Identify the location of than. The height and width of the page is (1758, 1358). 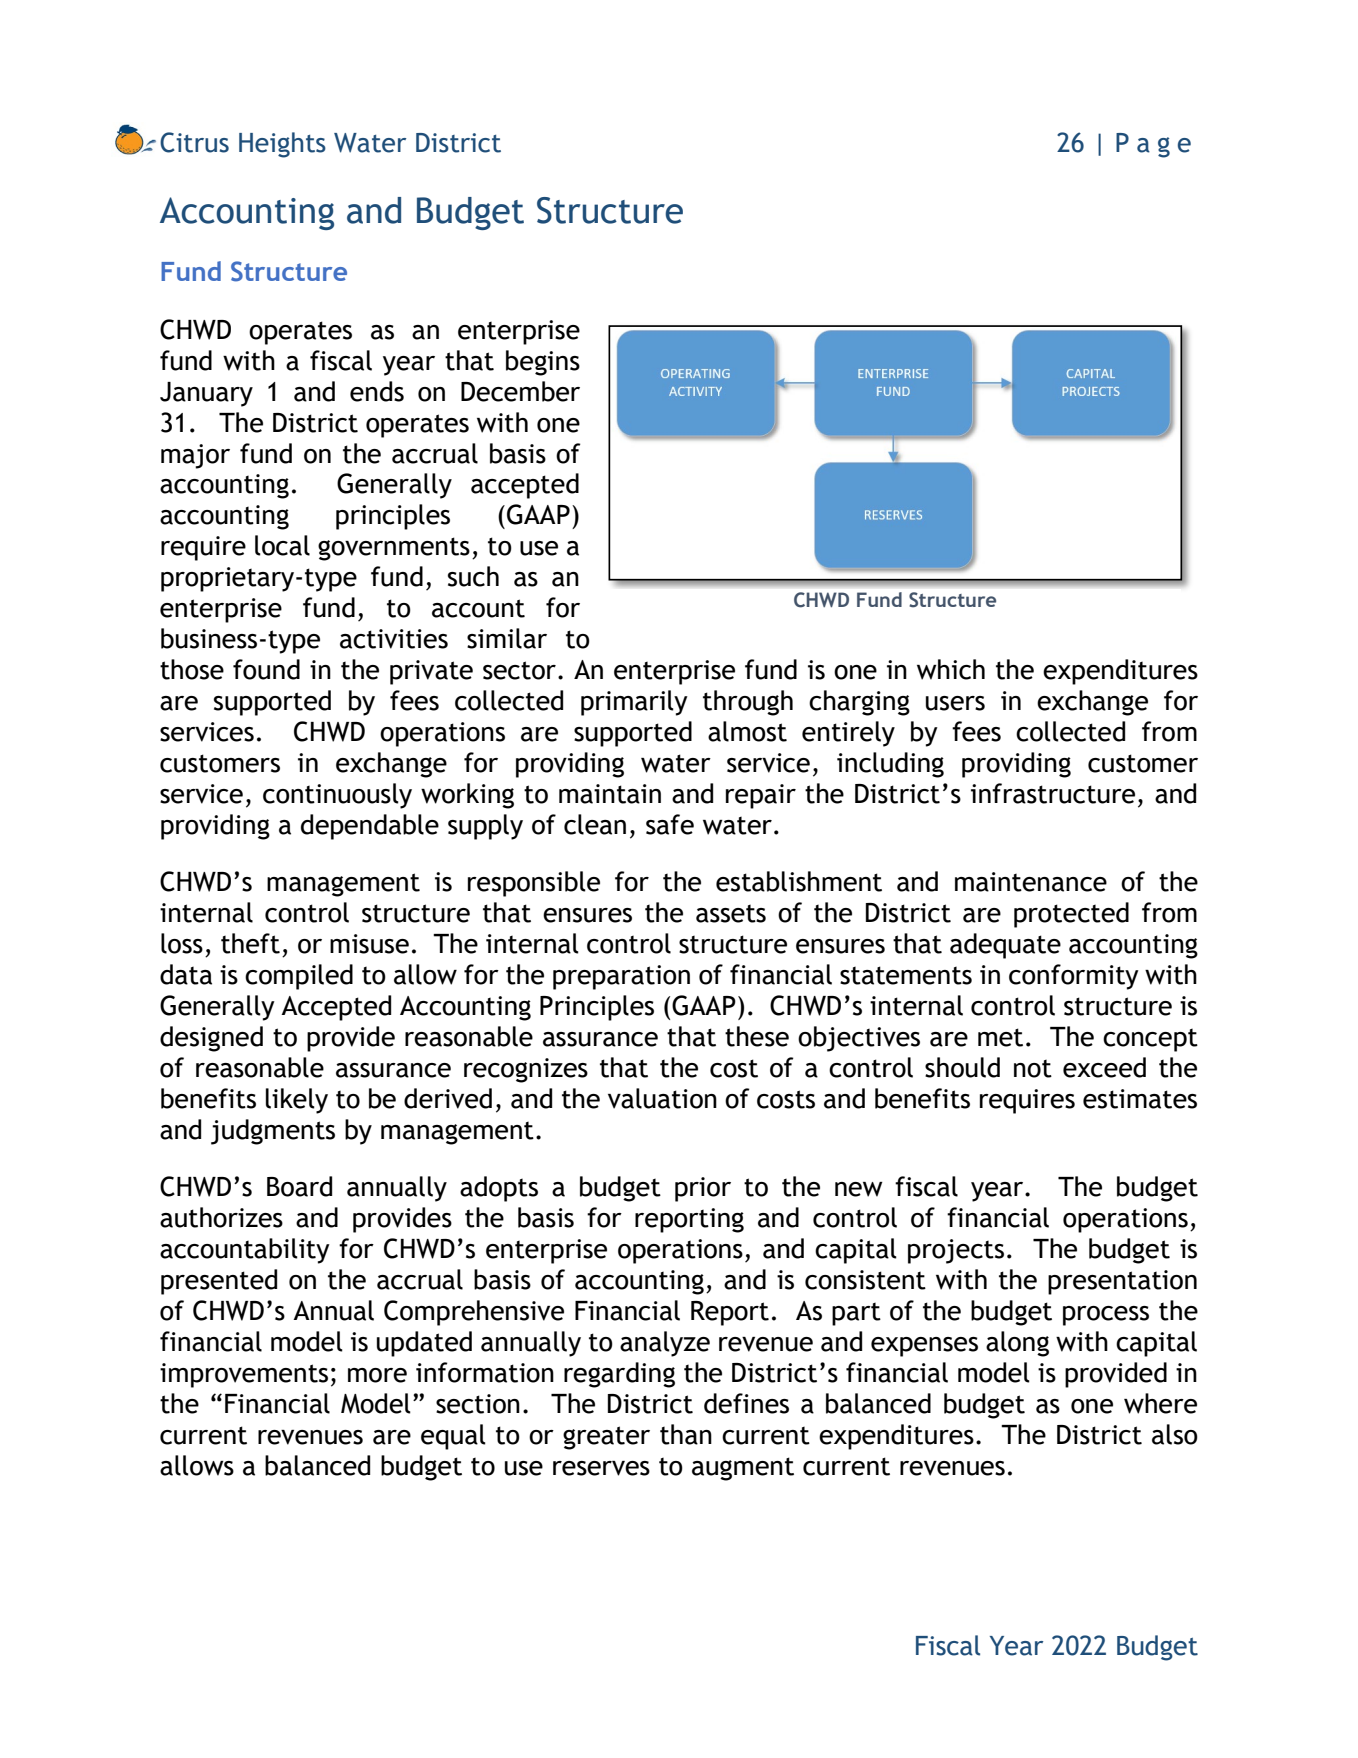
(686, 1434).
